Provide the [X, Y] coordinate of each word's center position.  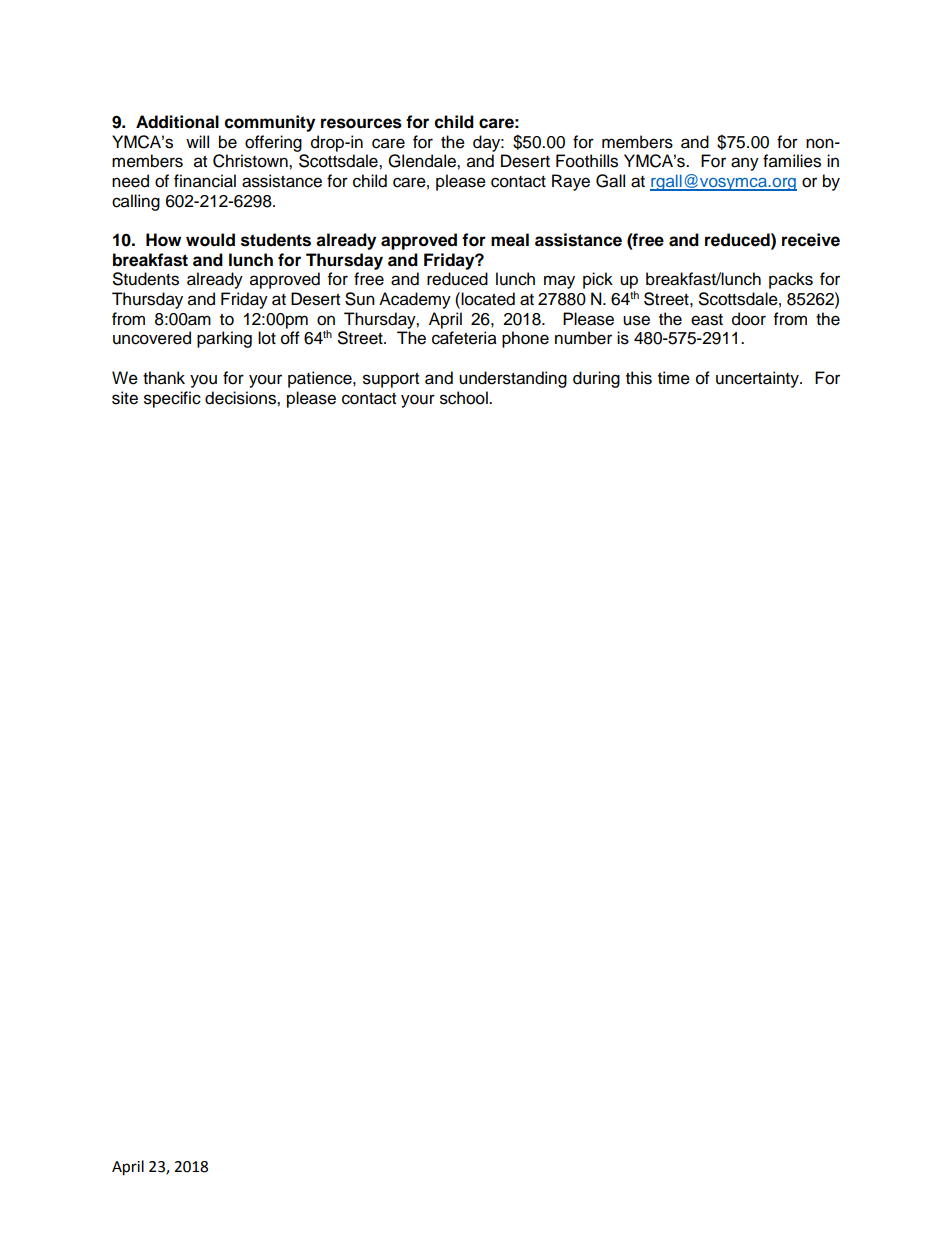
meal [510, 240]
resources [361, 123]
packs [791, 280]
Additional [177, 122]
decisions [241, 398]
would [210, 240]
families [792, 161]
